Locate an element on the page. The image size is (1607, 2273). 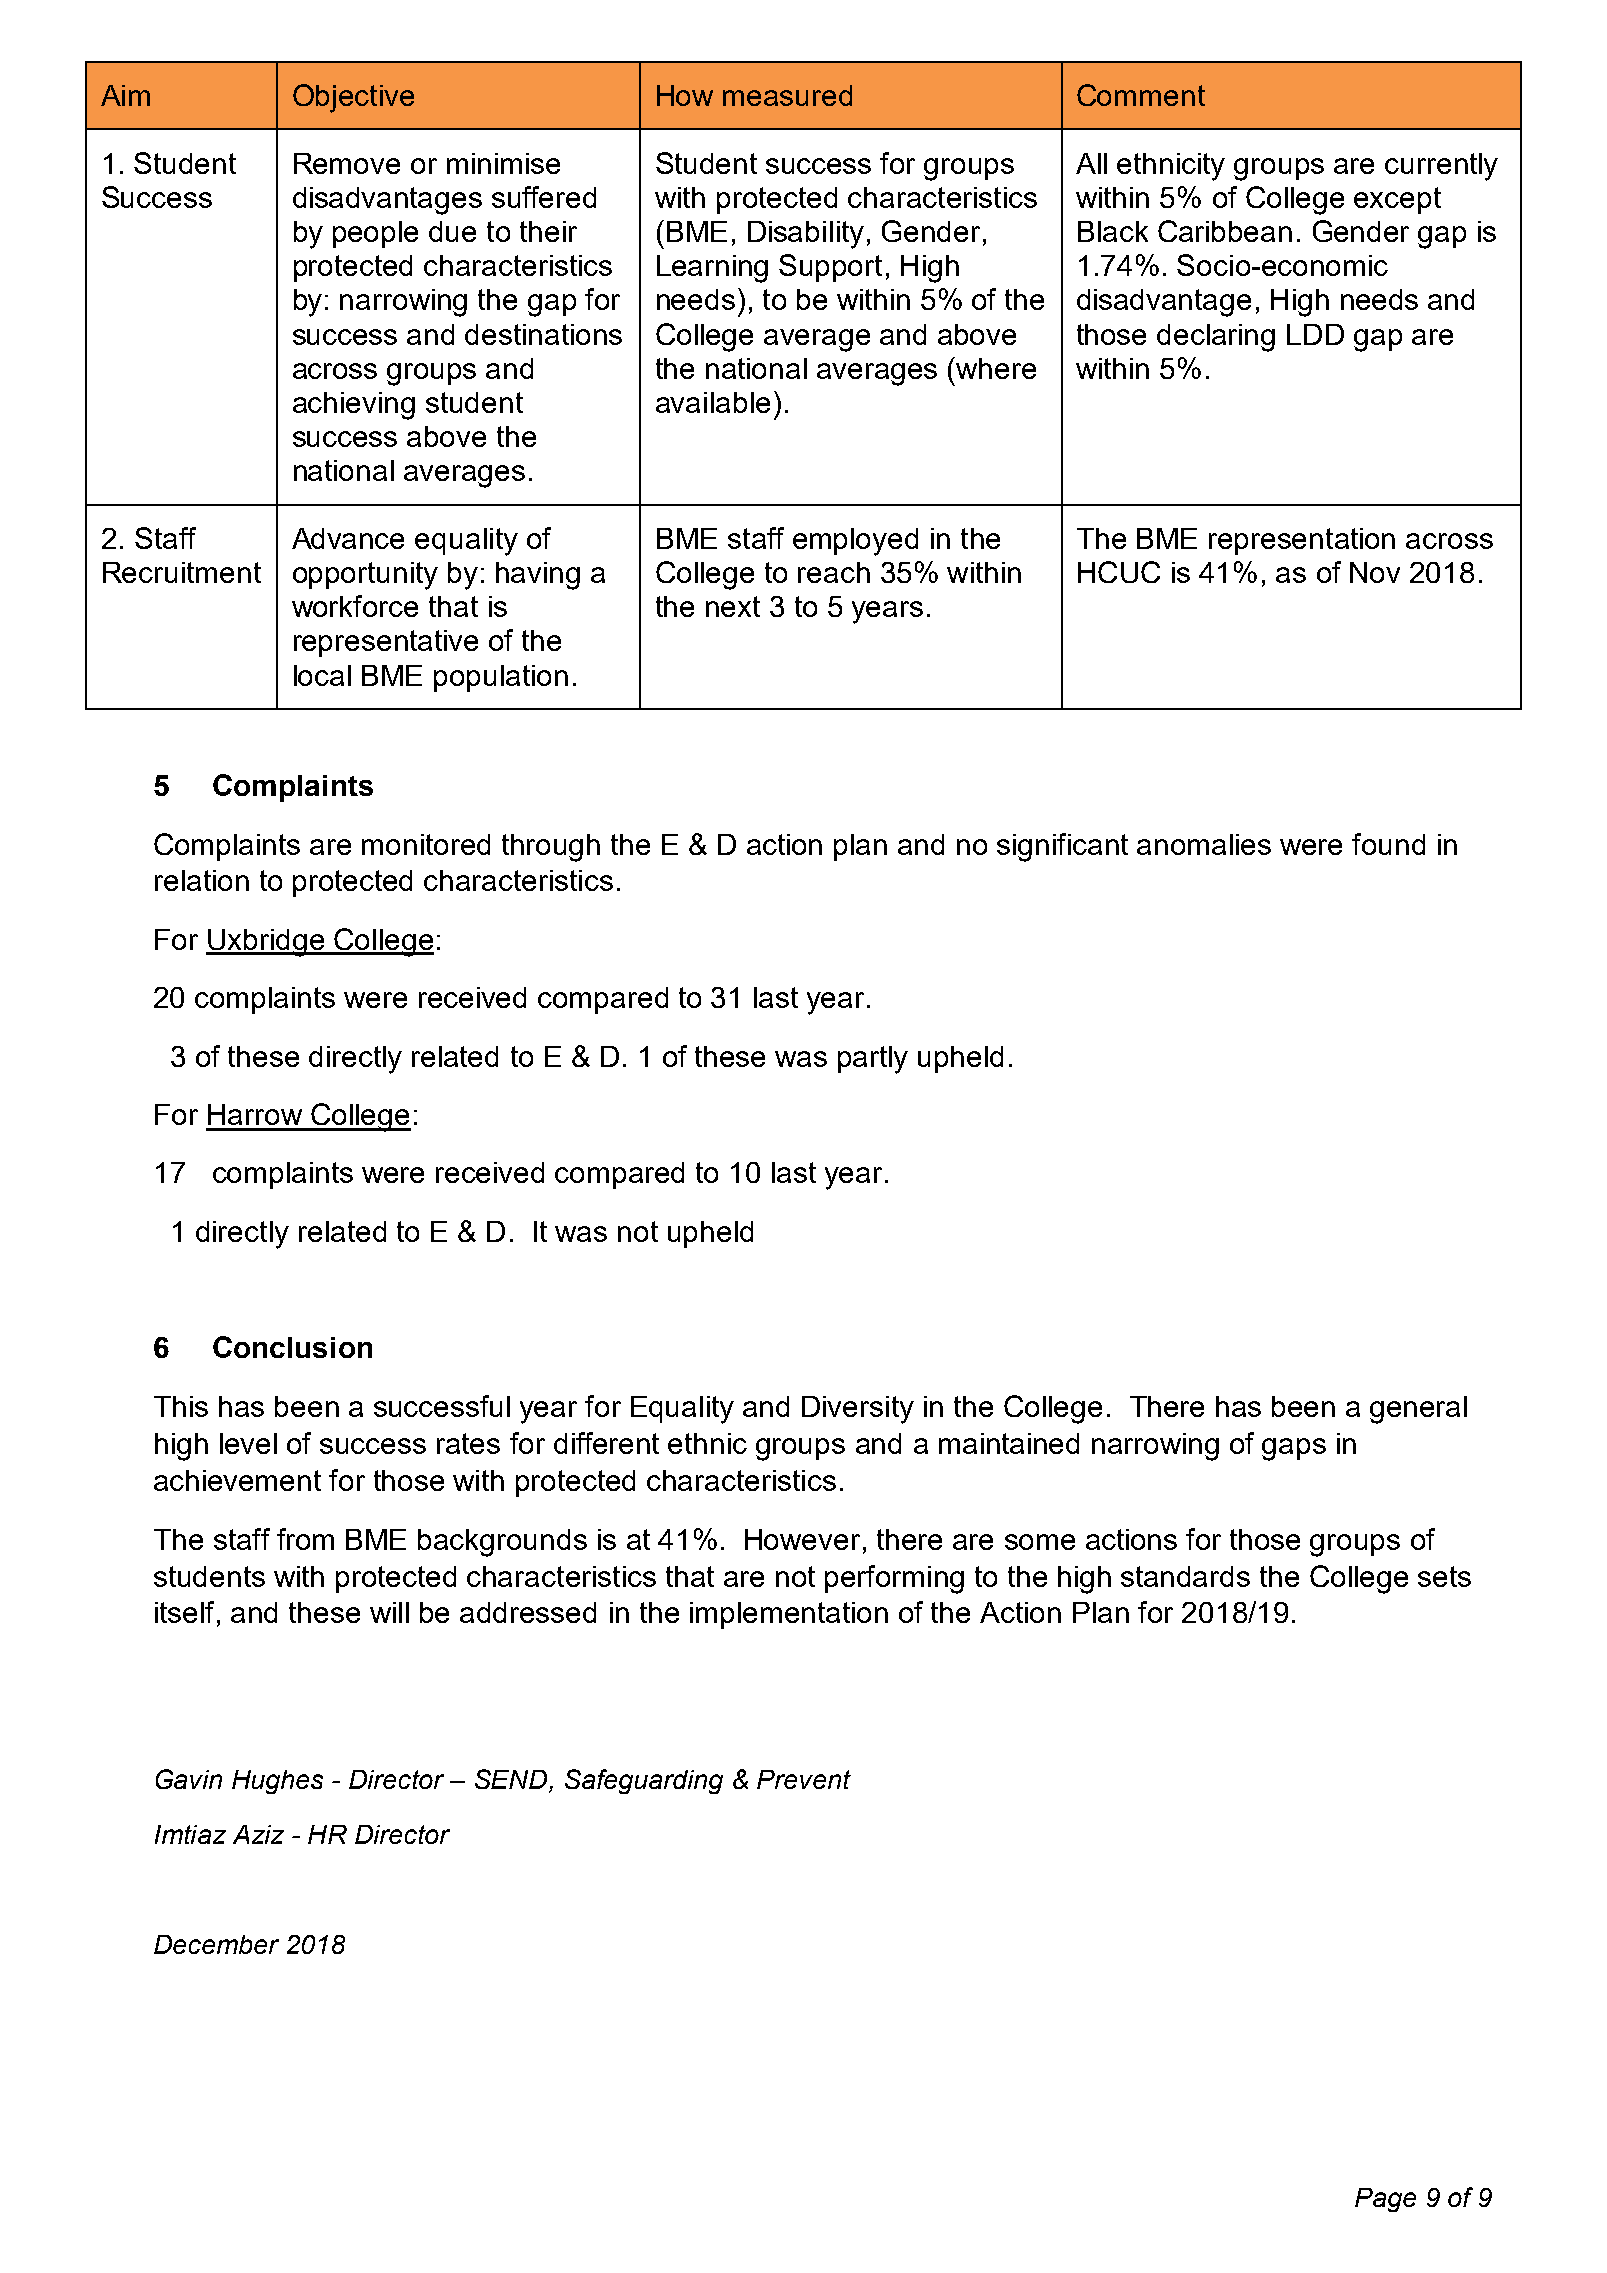
partly is located at coordinates (873, 1060).
